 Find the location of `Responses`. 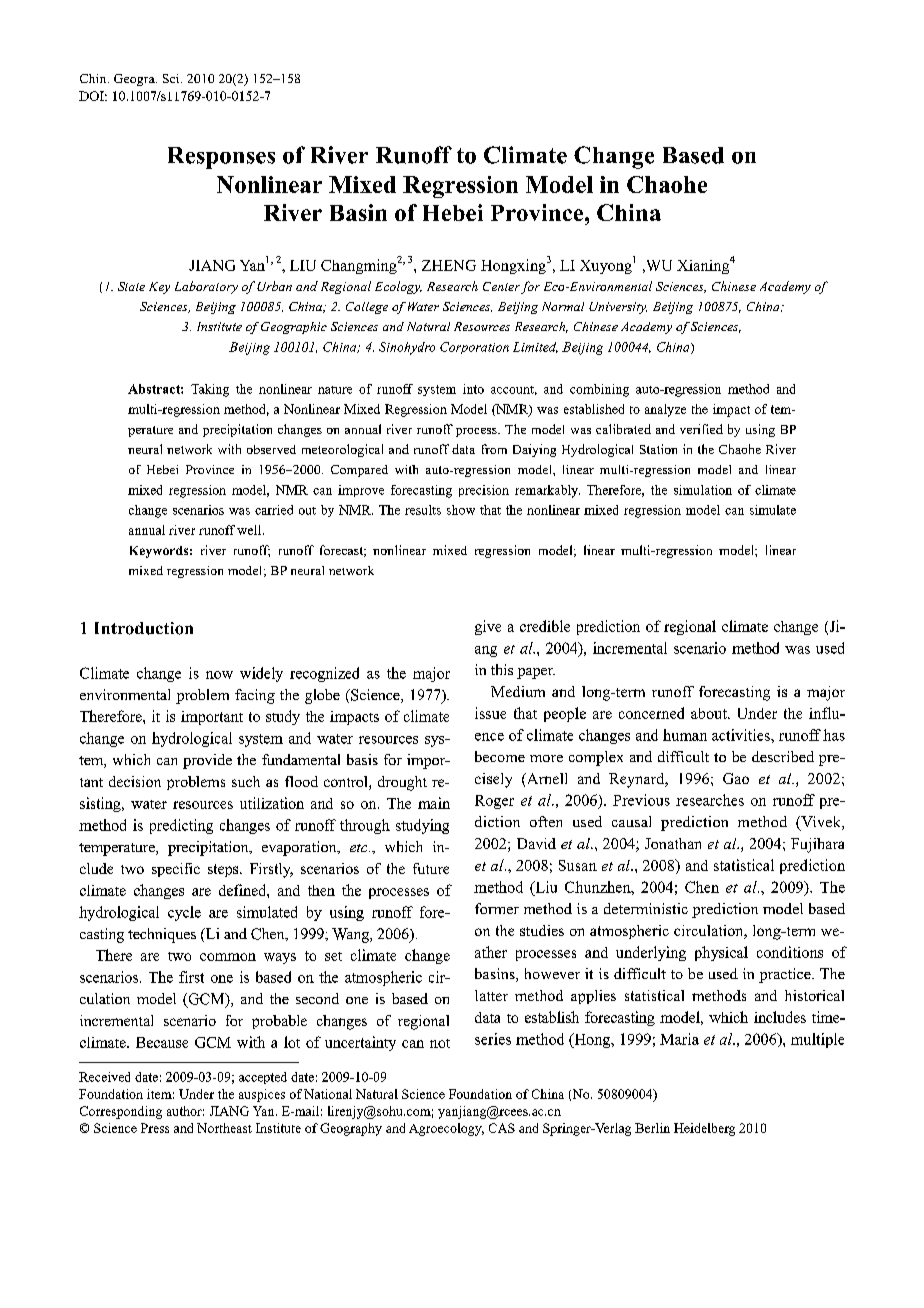

Responses is located at coordinates (221, 158).
